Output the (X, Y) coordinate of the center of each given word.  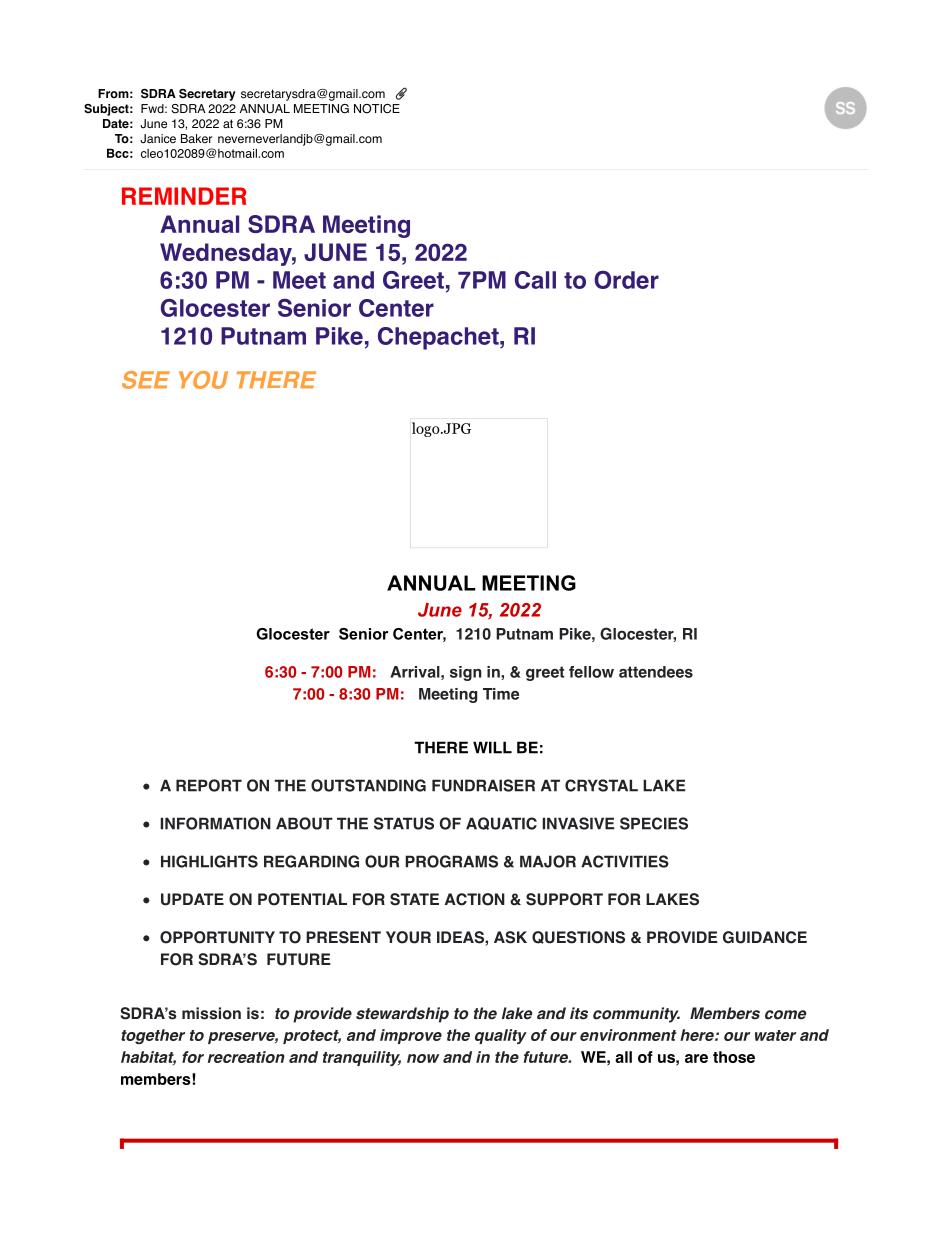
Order (626, 280)
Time (501, 694)
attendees (656, 672)
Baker (196, 138)
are (696, 1058)
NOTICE (377, 109)
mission (211, 1013)
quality (501, 1036)
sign (466, 673)
